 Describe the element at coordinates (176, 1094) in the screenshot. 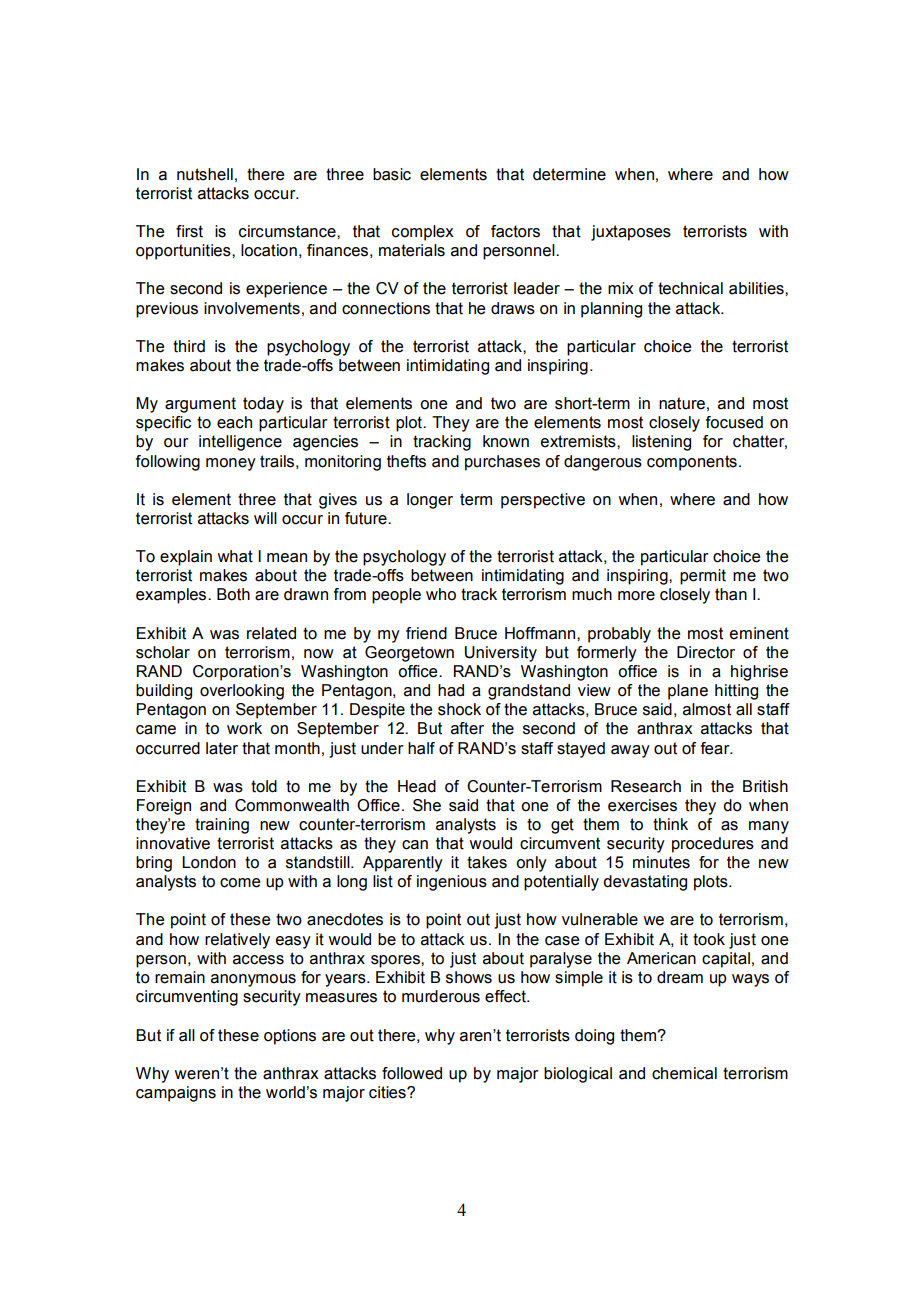

I see `campaigns` at that location.
